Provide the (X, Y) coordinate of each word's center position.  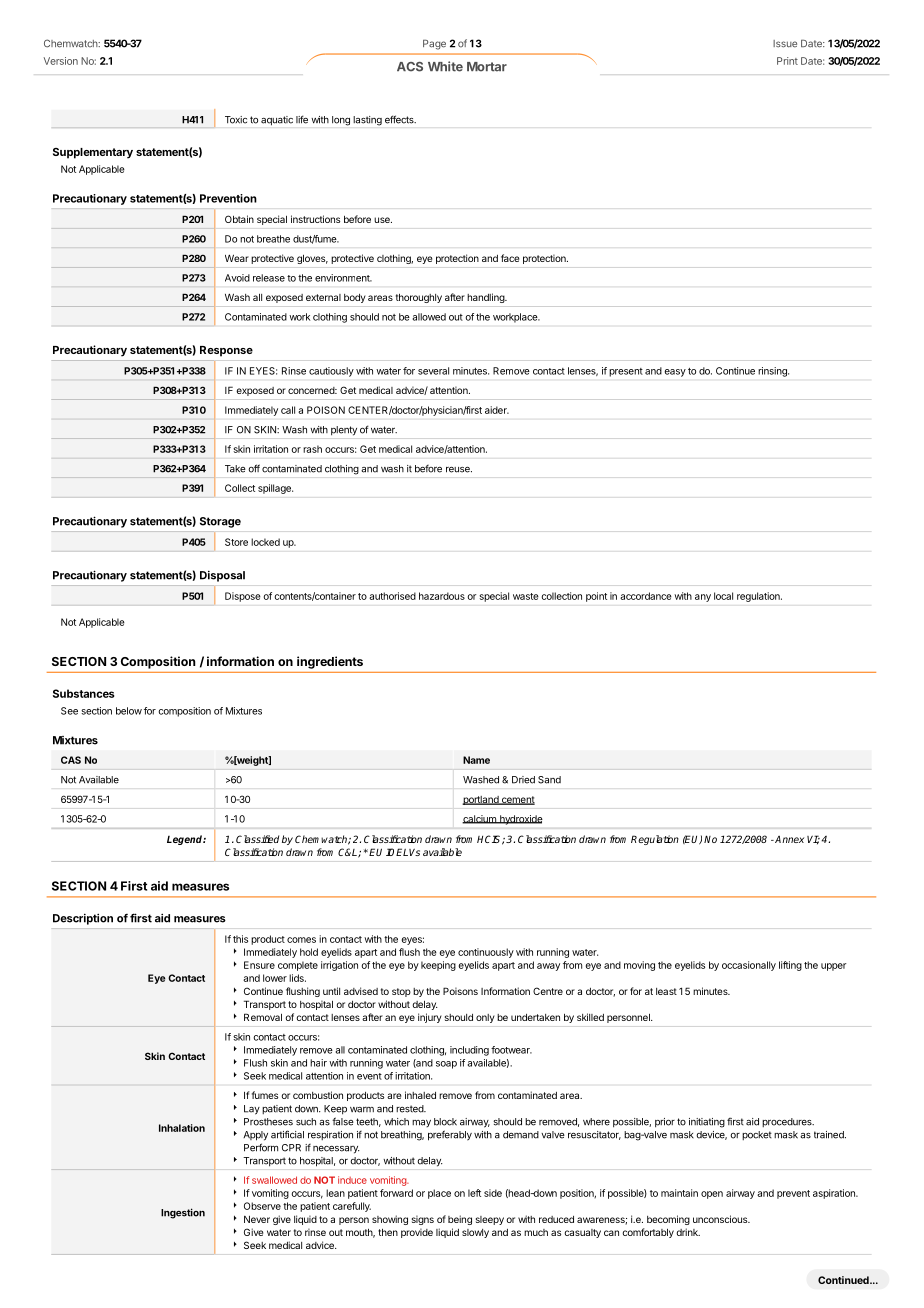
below (129, 711)
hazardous (442, 596)
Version (61, 61)
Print (787, 61)
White (445, 66)
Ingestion (183, 1213)
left (474, 1193)
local (723, 596)
